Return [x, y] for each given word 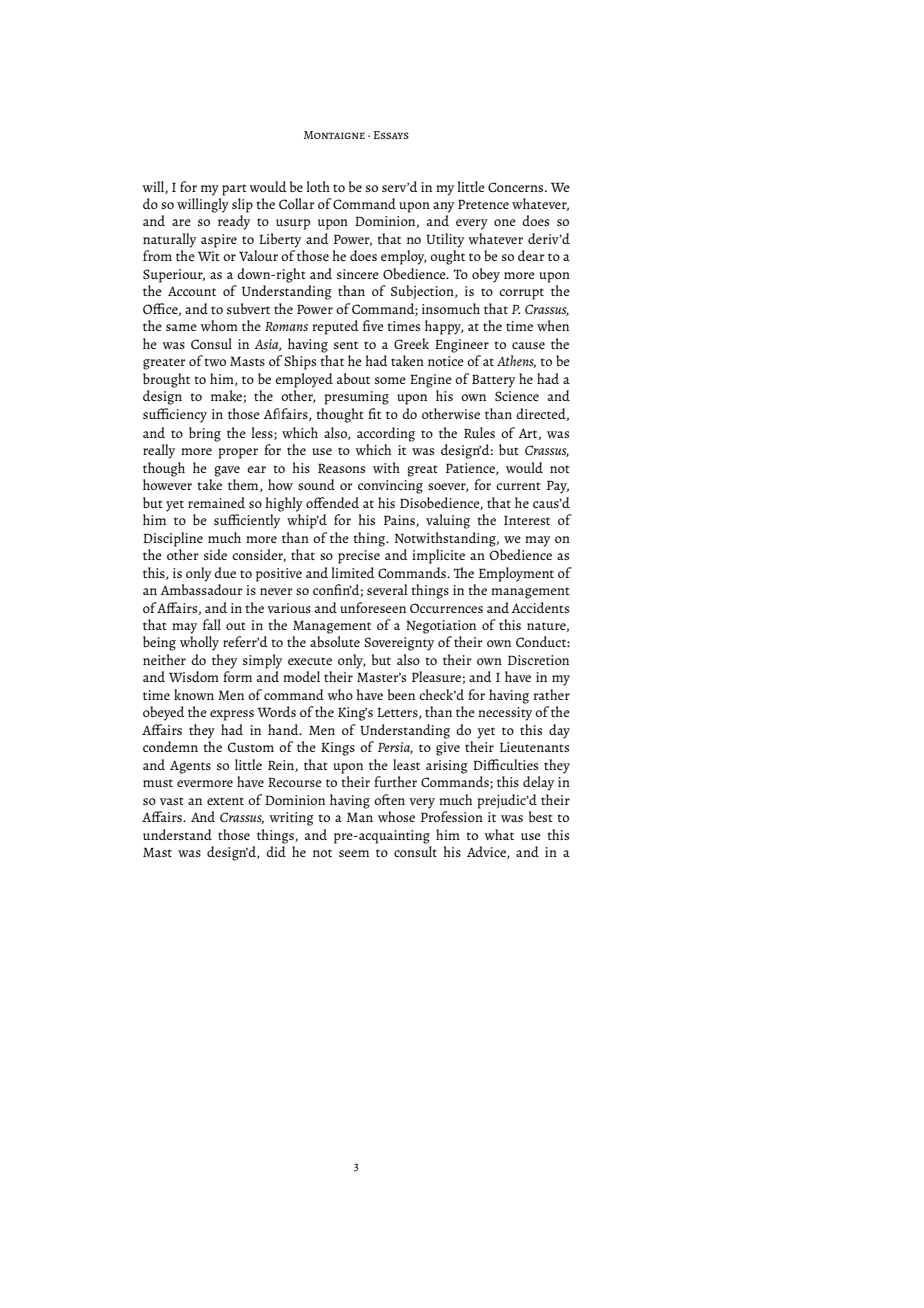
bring [205, 434]
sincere [358, 274]
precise [359, 557]
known [194, 694]
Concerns [517, 187]
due [225, 572]
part [234, 190]
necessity [505, 714]
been [401, 694]
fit [374, 413]
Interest [527, 520]
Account [192, 291]
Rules [479, 432]
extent [225, 801]
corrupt [521, 294]
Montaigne [334, 135]
